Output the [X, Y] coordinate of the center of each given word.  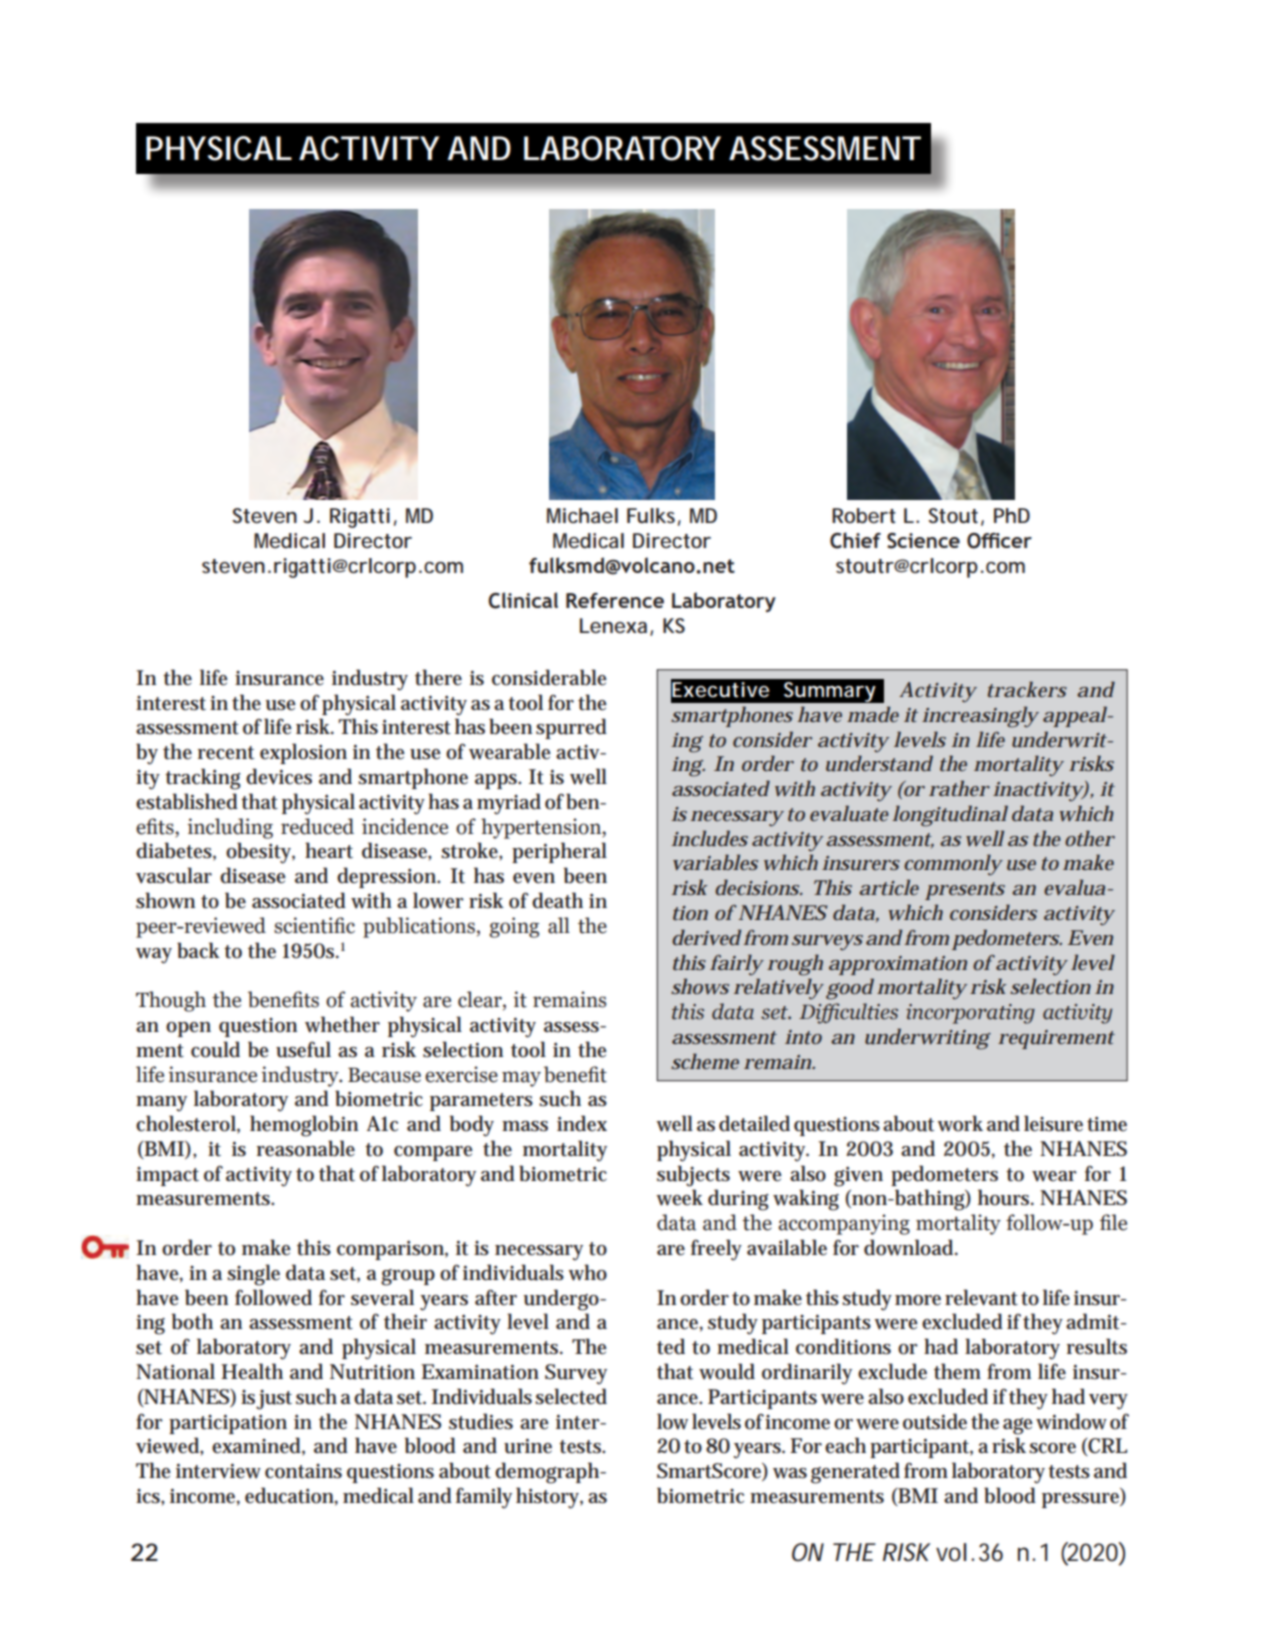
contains [303, 1471]
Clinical [523, 600]
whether [342, 1024]
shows [700, 986]
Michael [582, 515]
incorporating [970, 1014]
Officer [999, 541]
